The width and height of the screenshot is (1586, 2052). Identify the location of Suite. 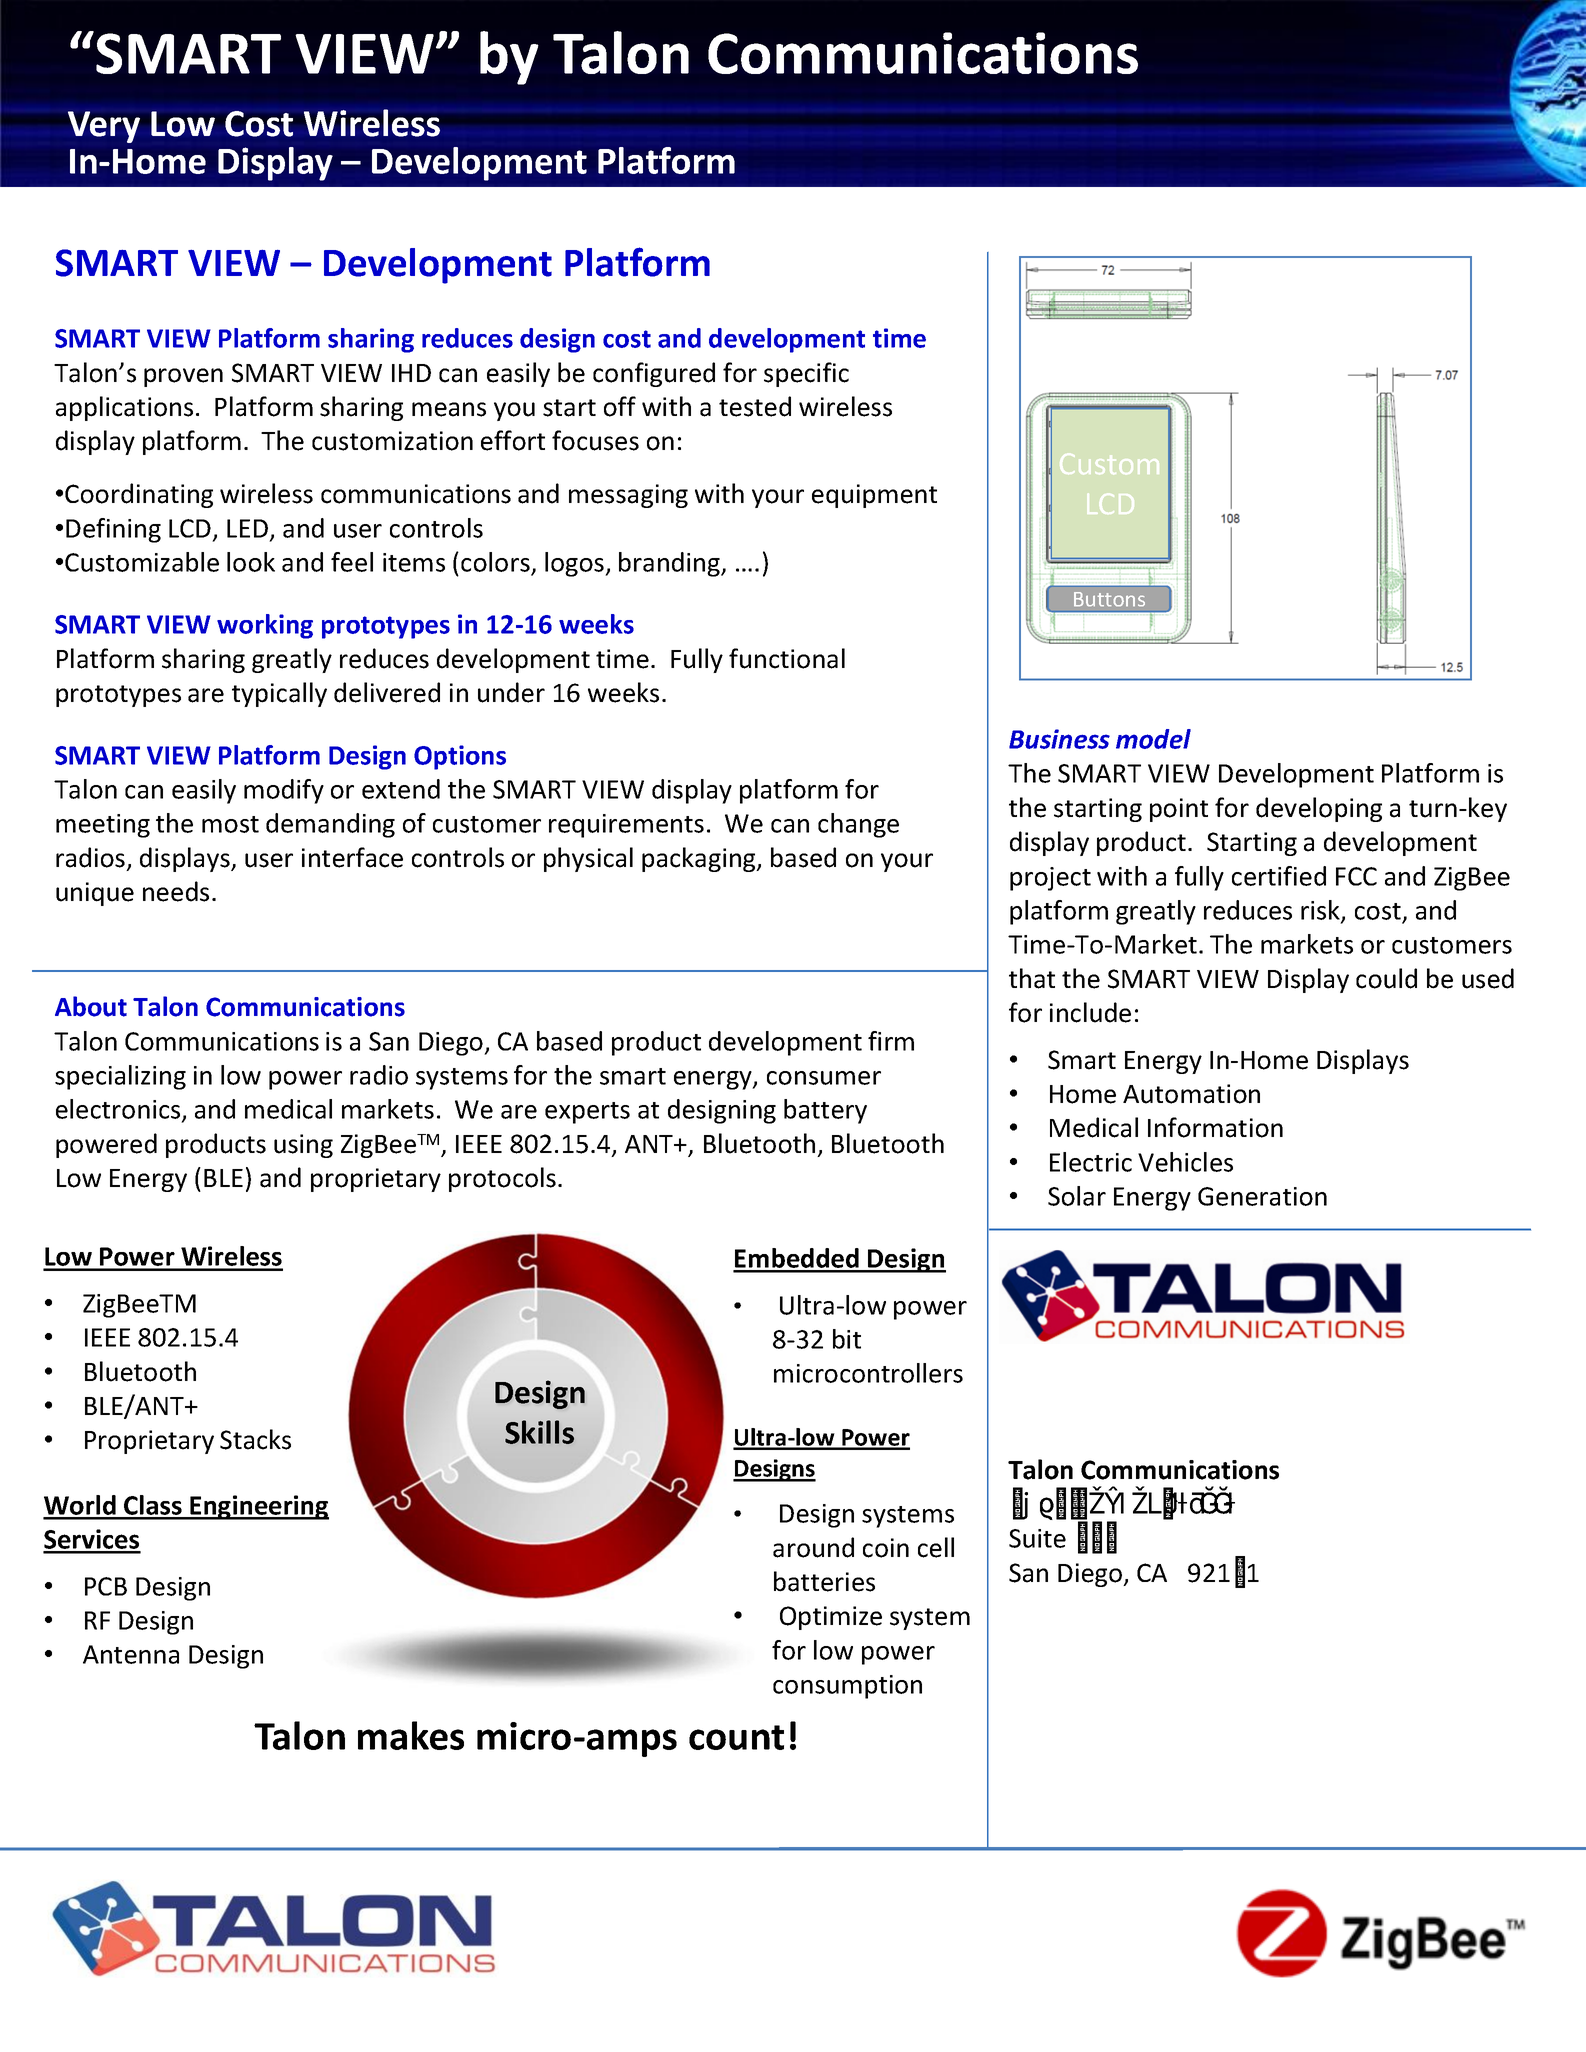
(1037, 1538).
